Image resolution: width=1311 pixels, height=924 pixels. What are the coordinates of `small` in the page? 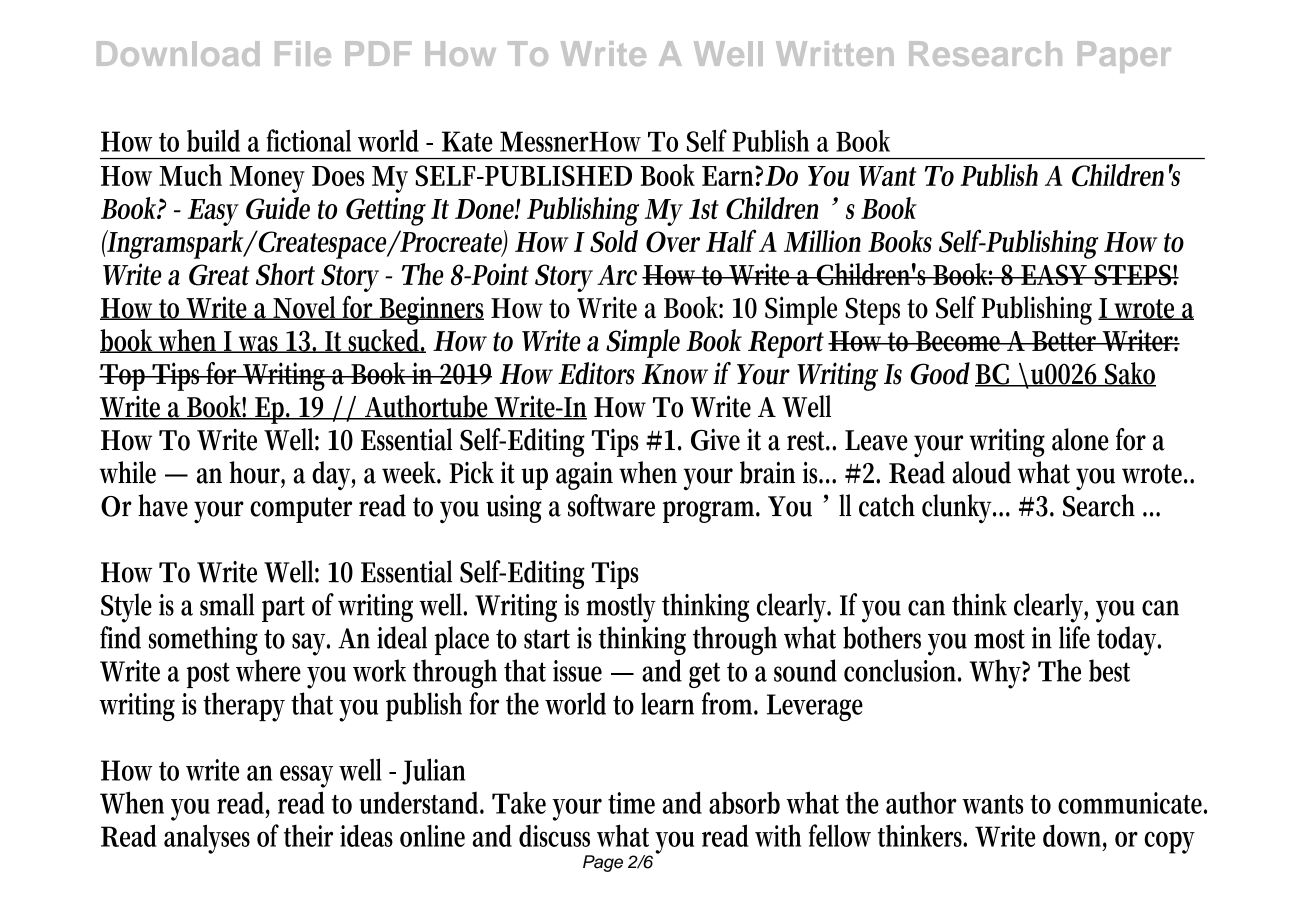 It's located at (227, 604).
